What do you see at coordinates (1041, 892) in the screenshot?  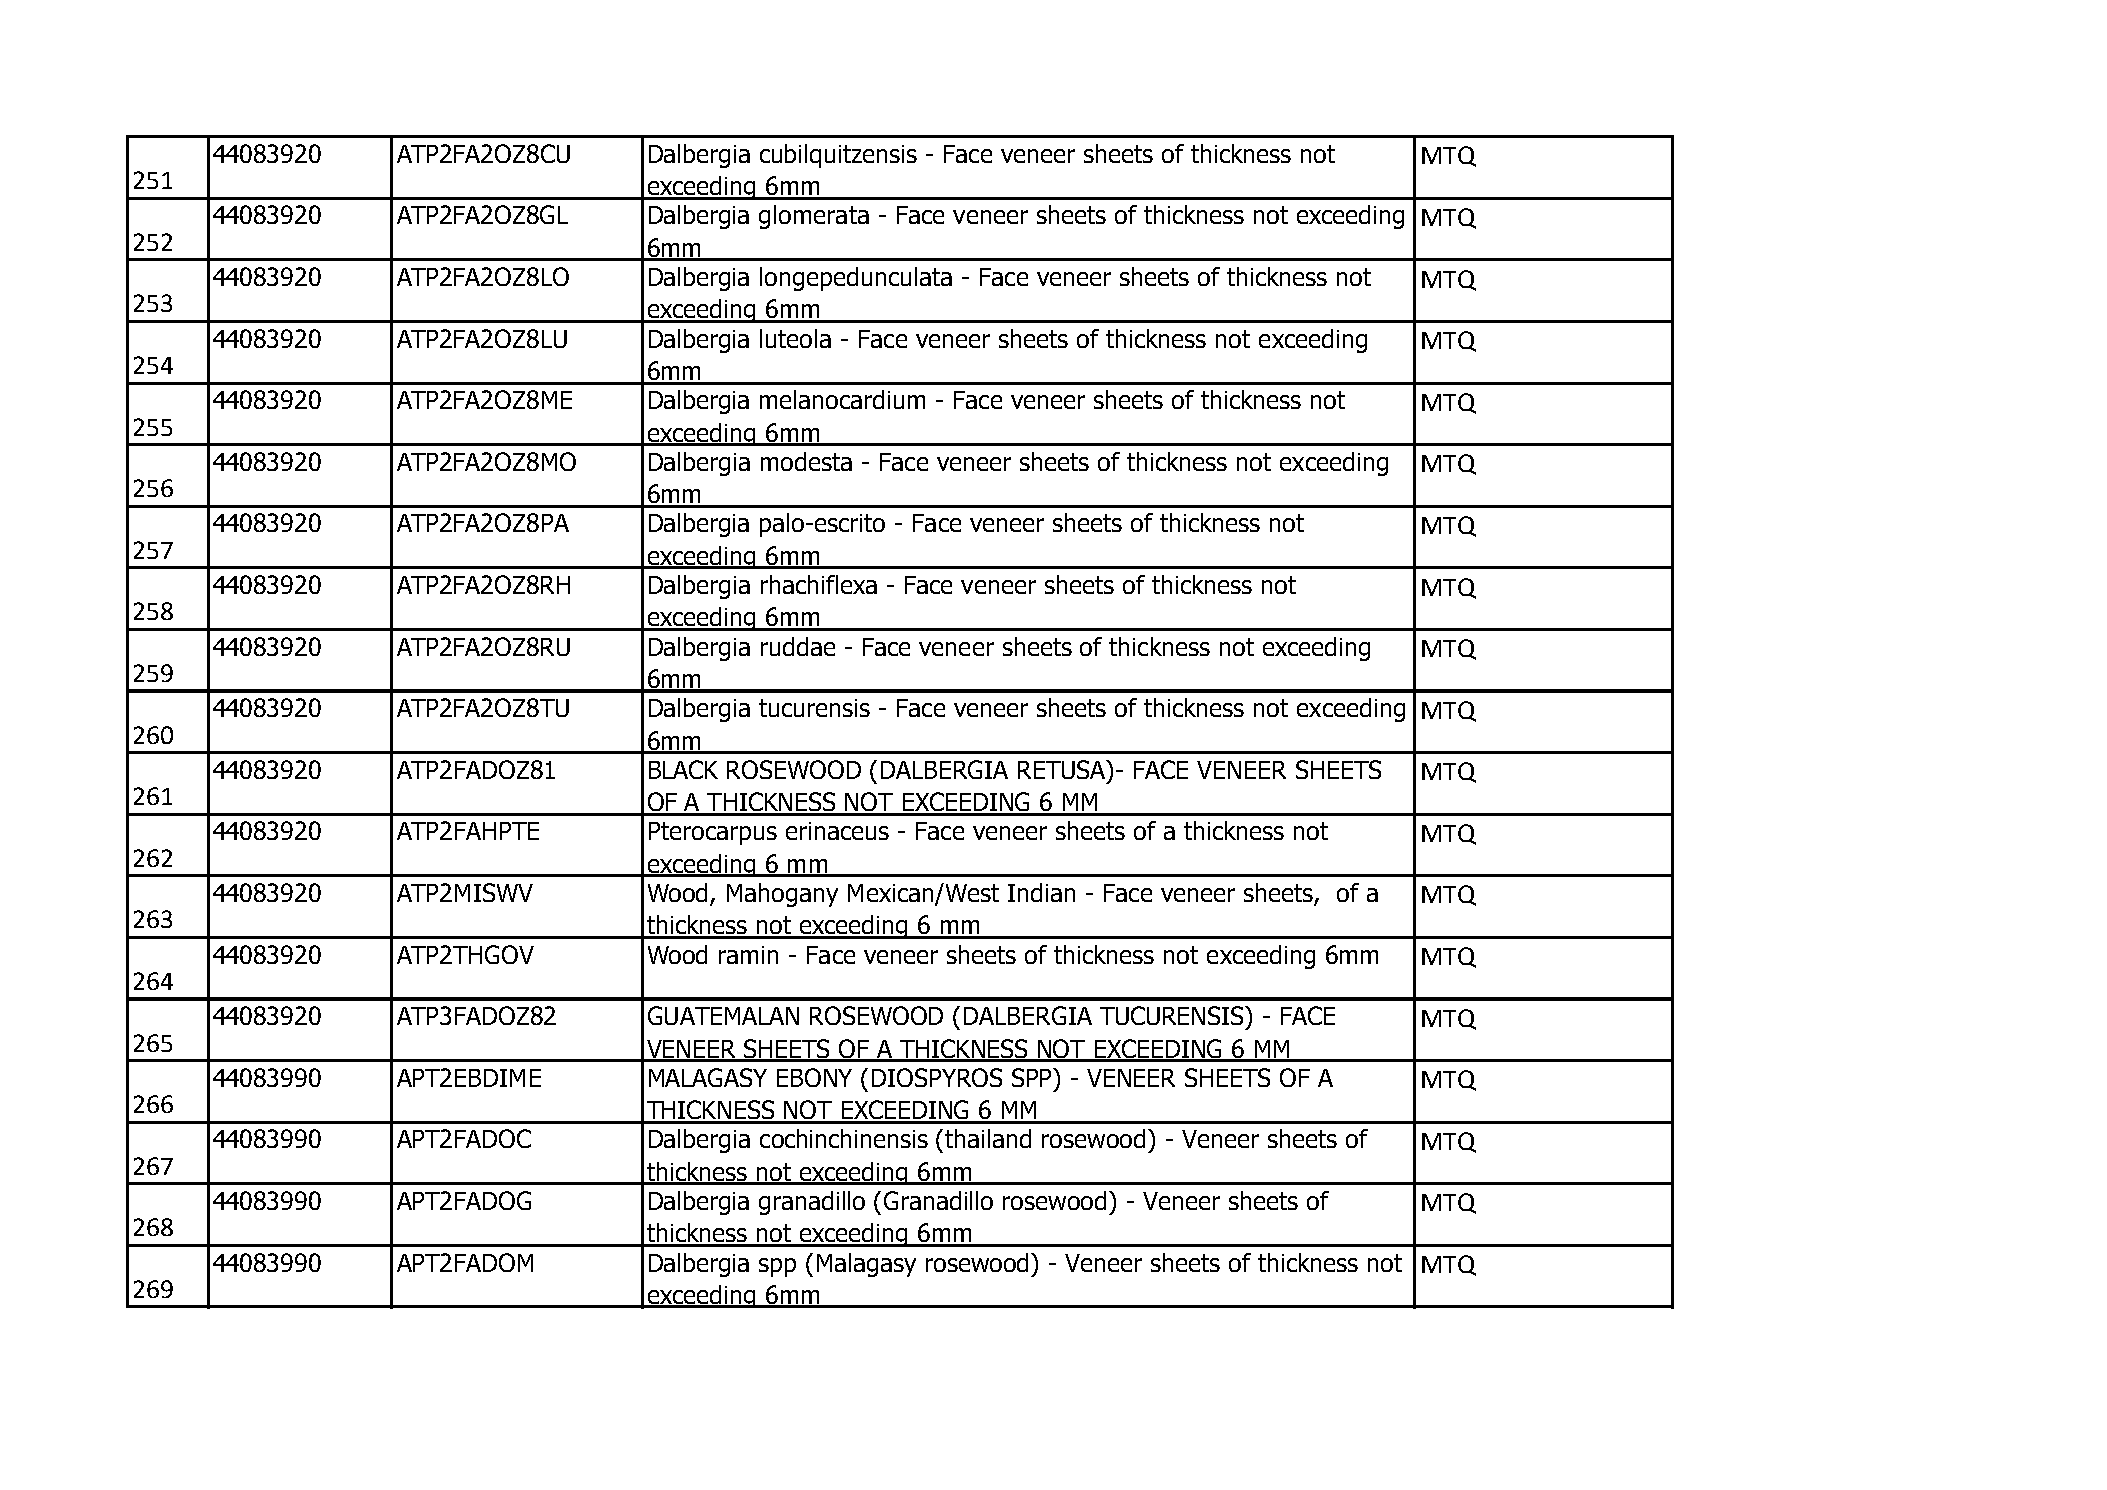 I see `Indian` at bounding box center [1041, 892].
